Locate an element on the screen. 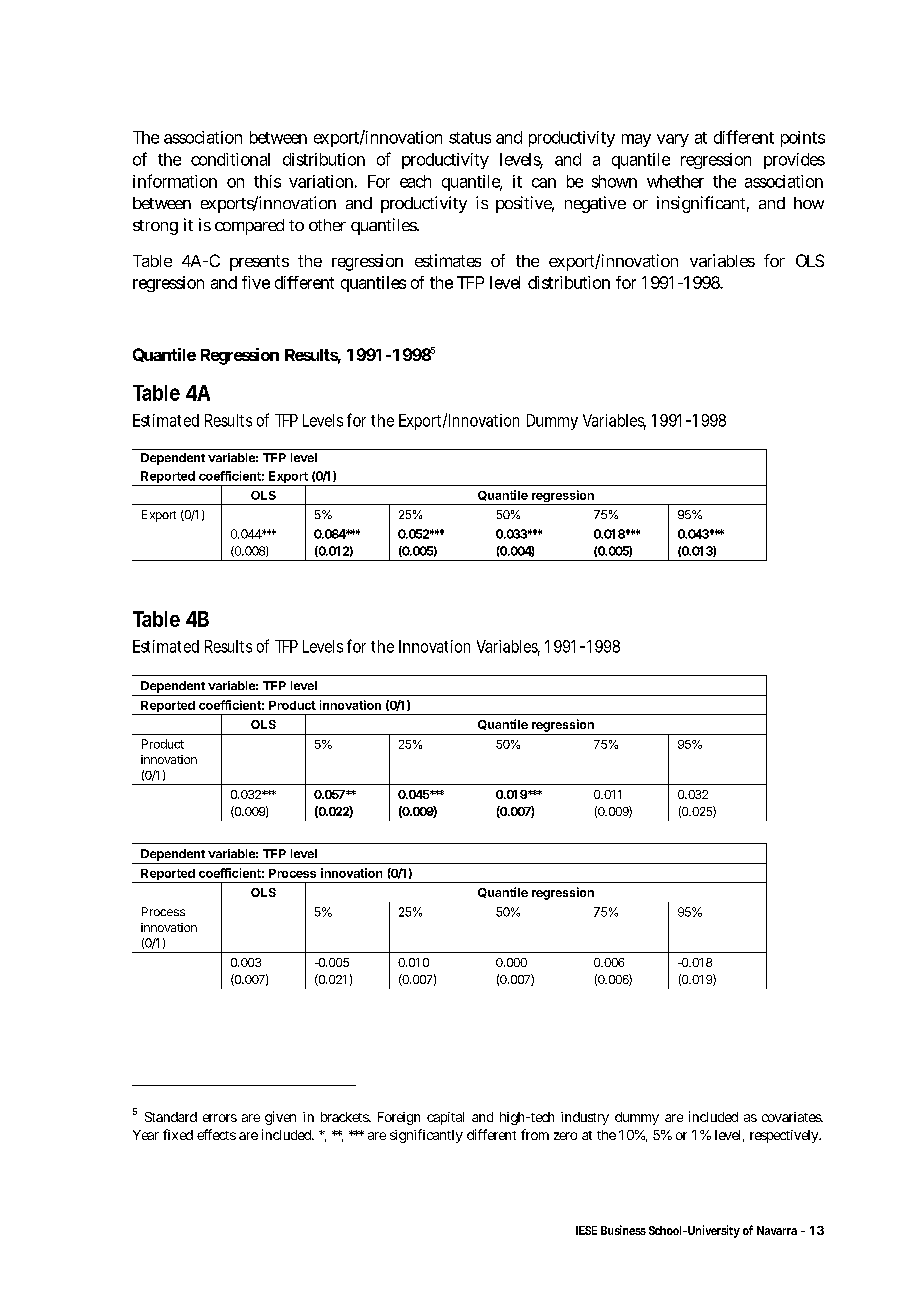 This screenshot has height=1308, width=924. insignificant is located at coordinates (703, 204).
